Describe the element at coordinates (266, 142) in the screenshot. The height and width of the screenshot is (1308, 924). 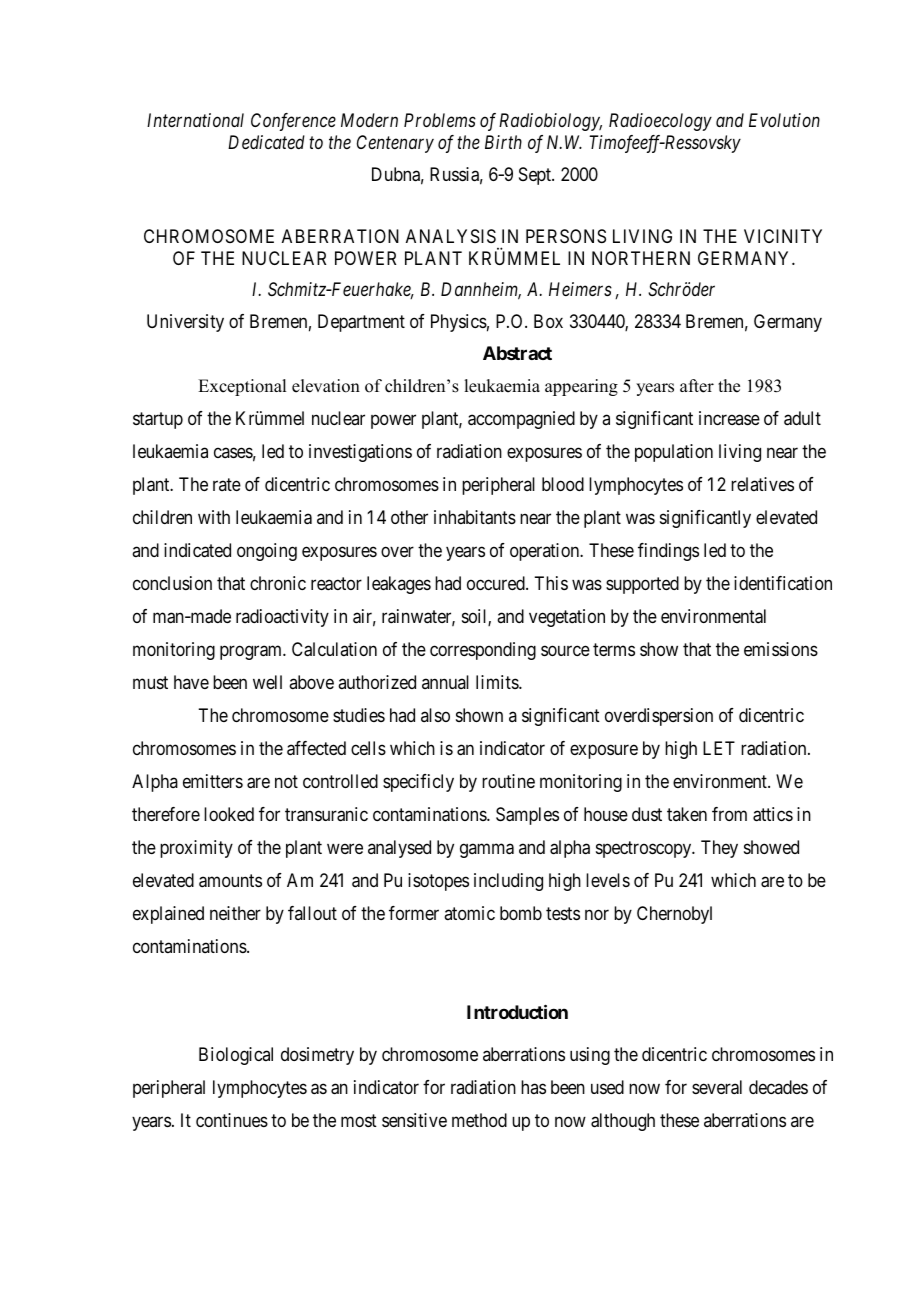
I see `Dedicated` at that location.
